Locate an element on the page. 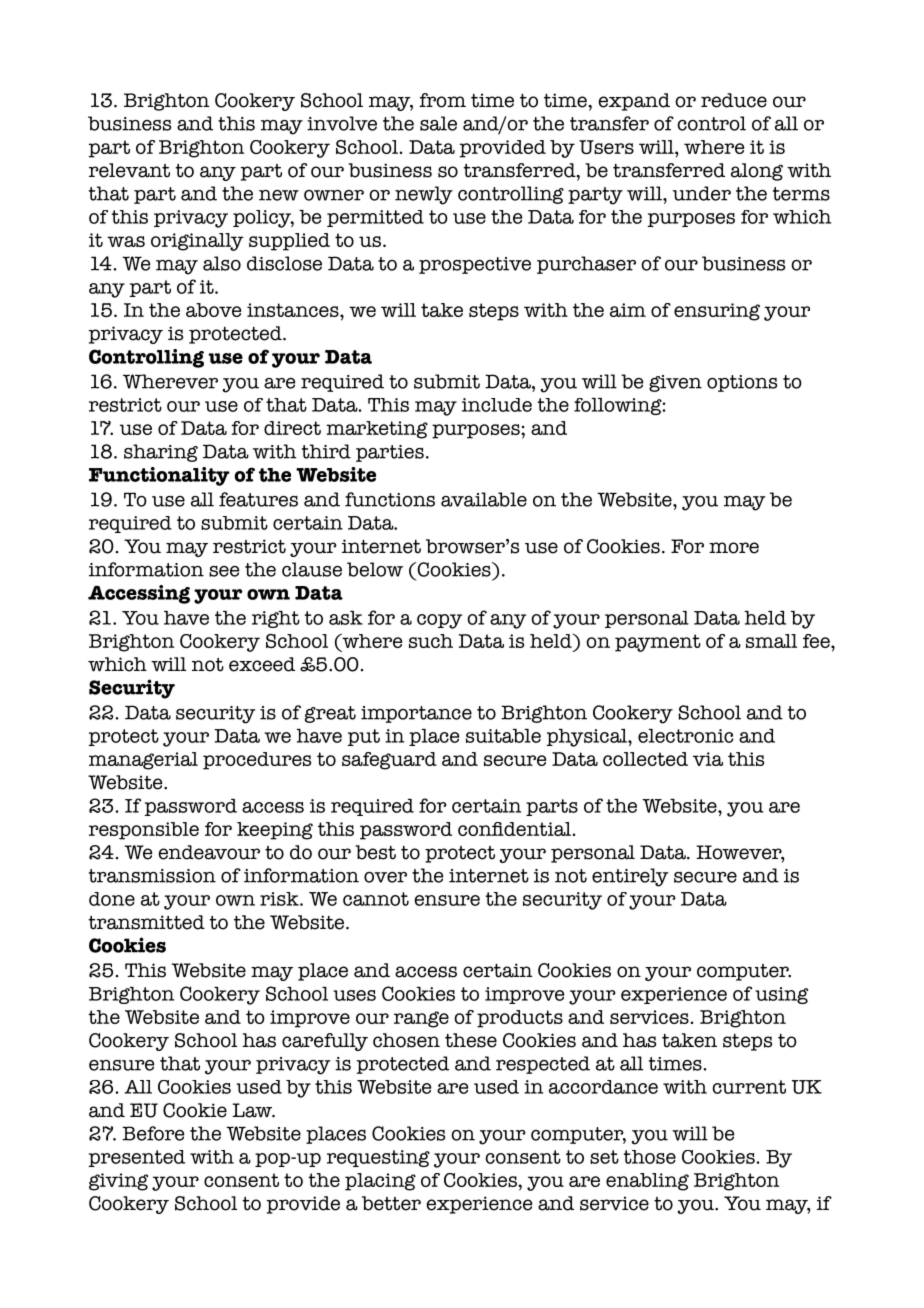 This document has height=1308, width=924. available is located at coordinates (484, 499).
